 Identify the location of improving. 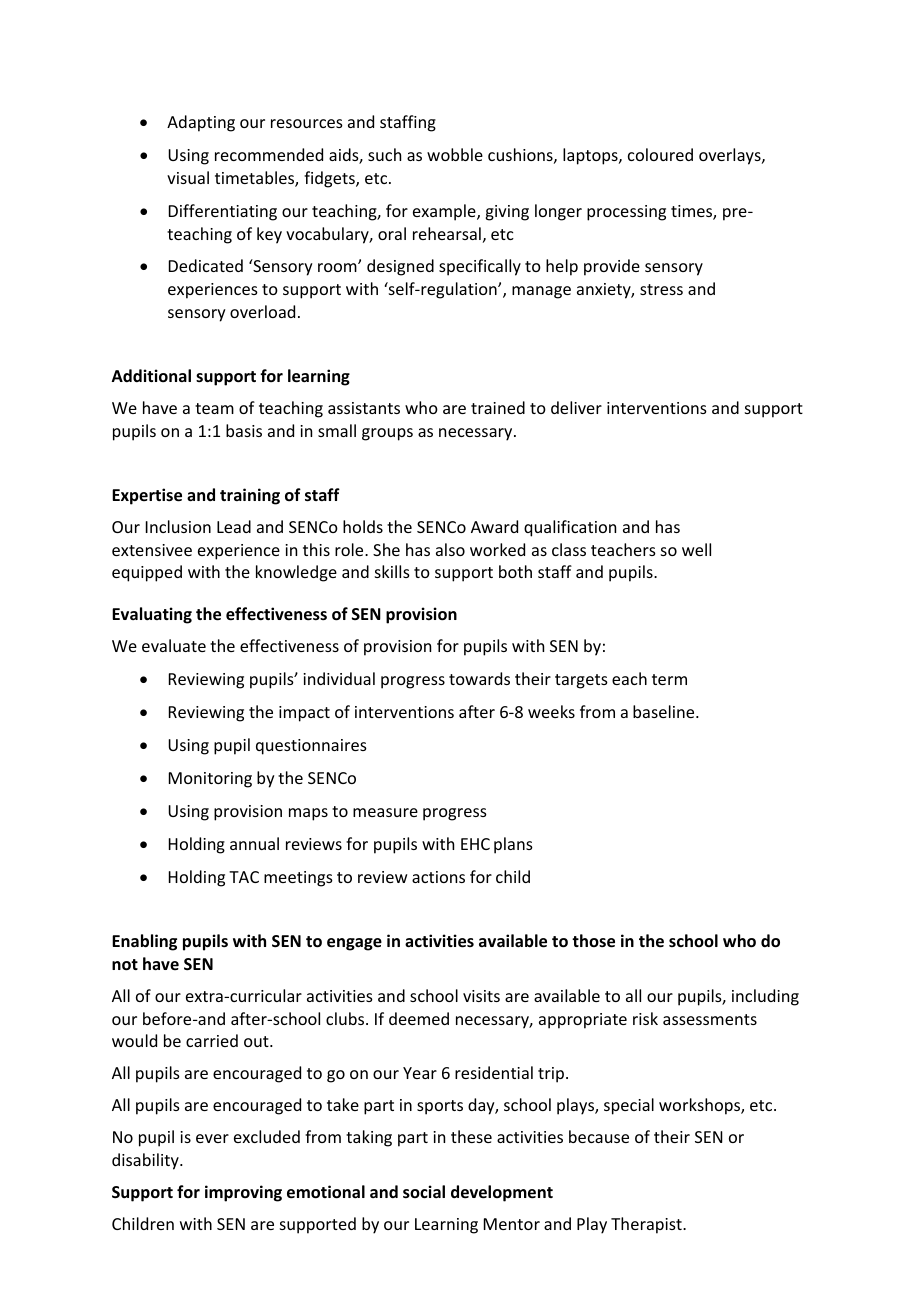
(243, 1193).
